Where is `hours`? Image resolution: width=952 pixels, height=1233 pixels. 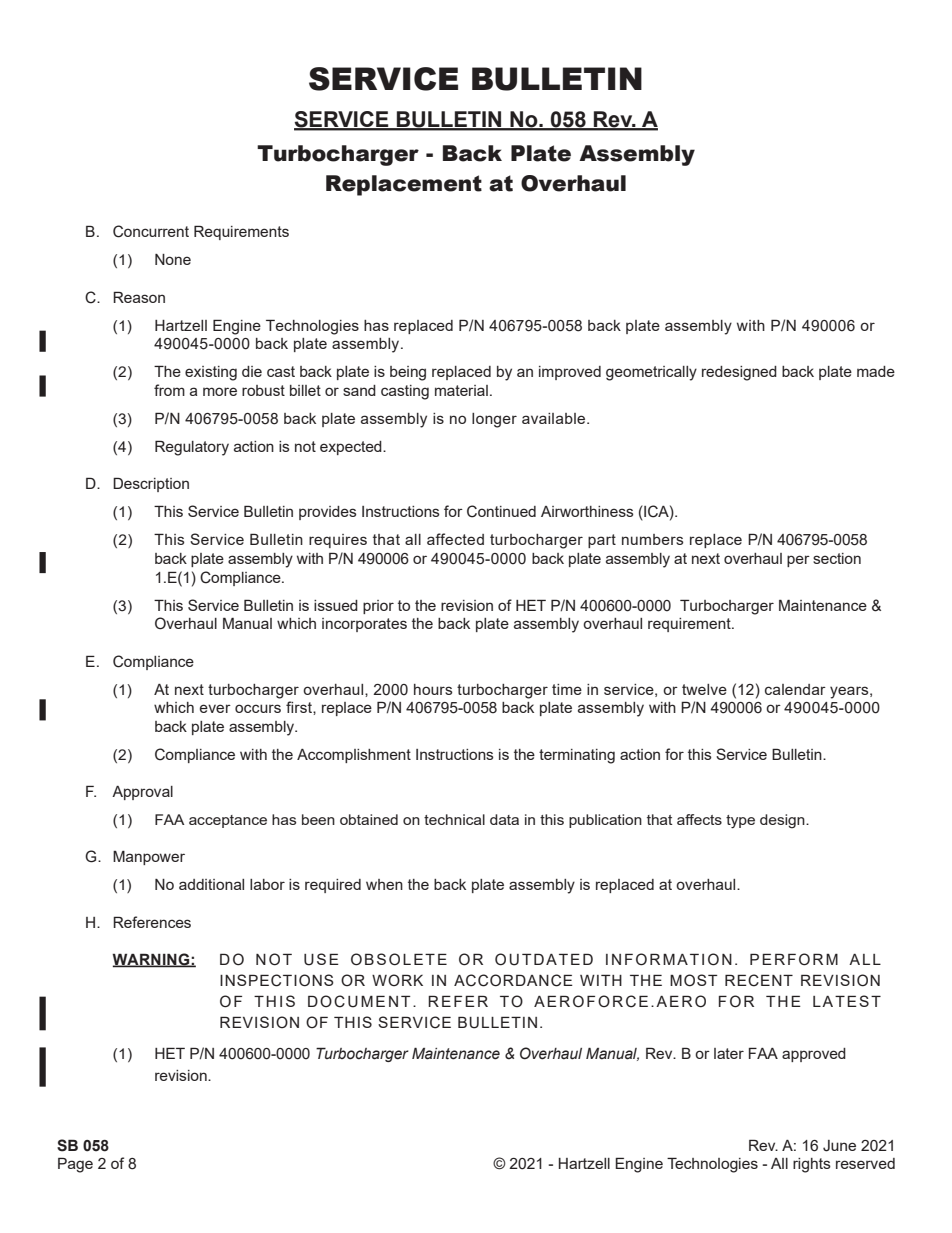
hours is located at coordinates (433, 689).
